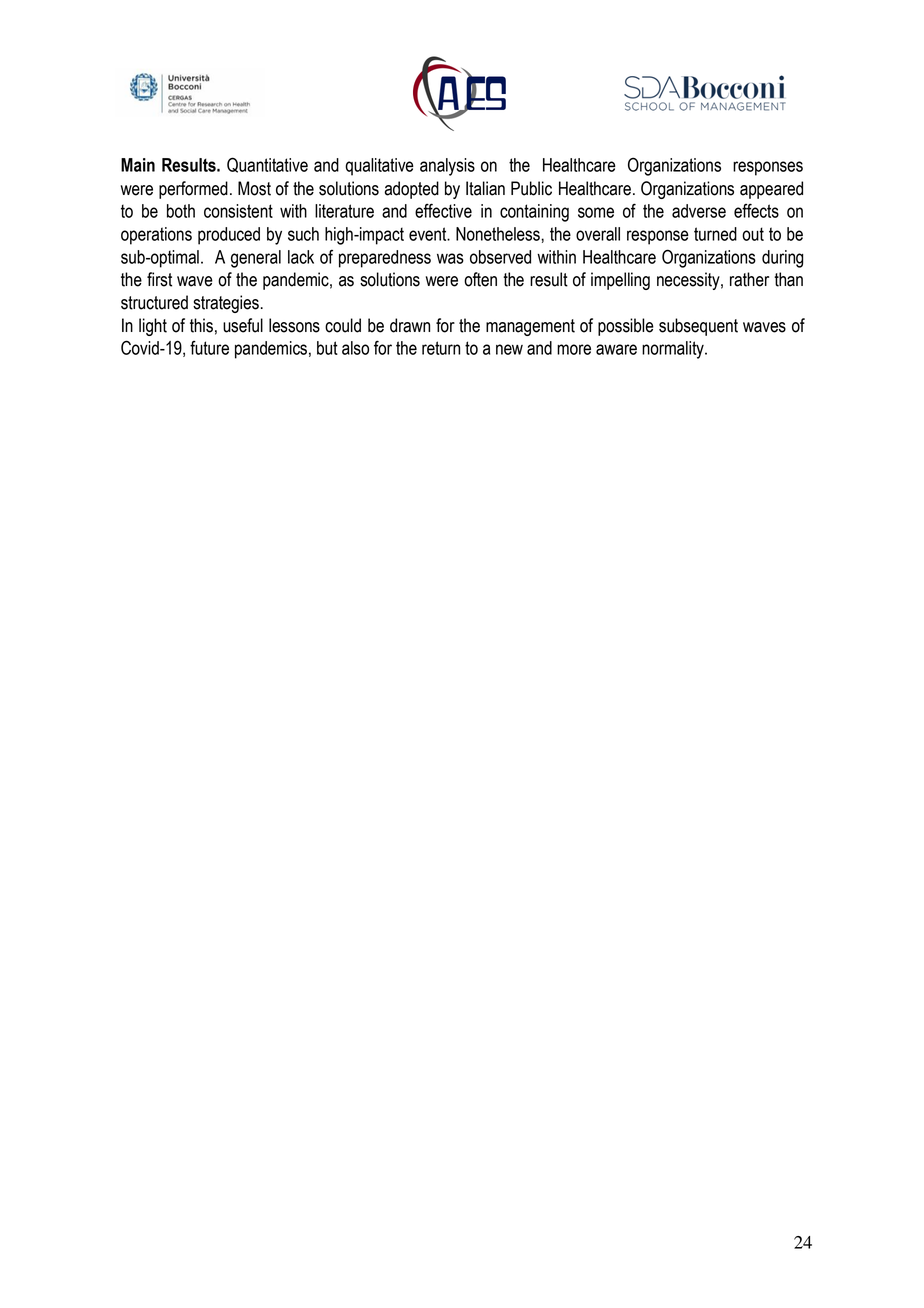 The image size is (924, 1308). Describe the element at coordinates (267, 165) in the document. I see `Quantitative` at that location.
